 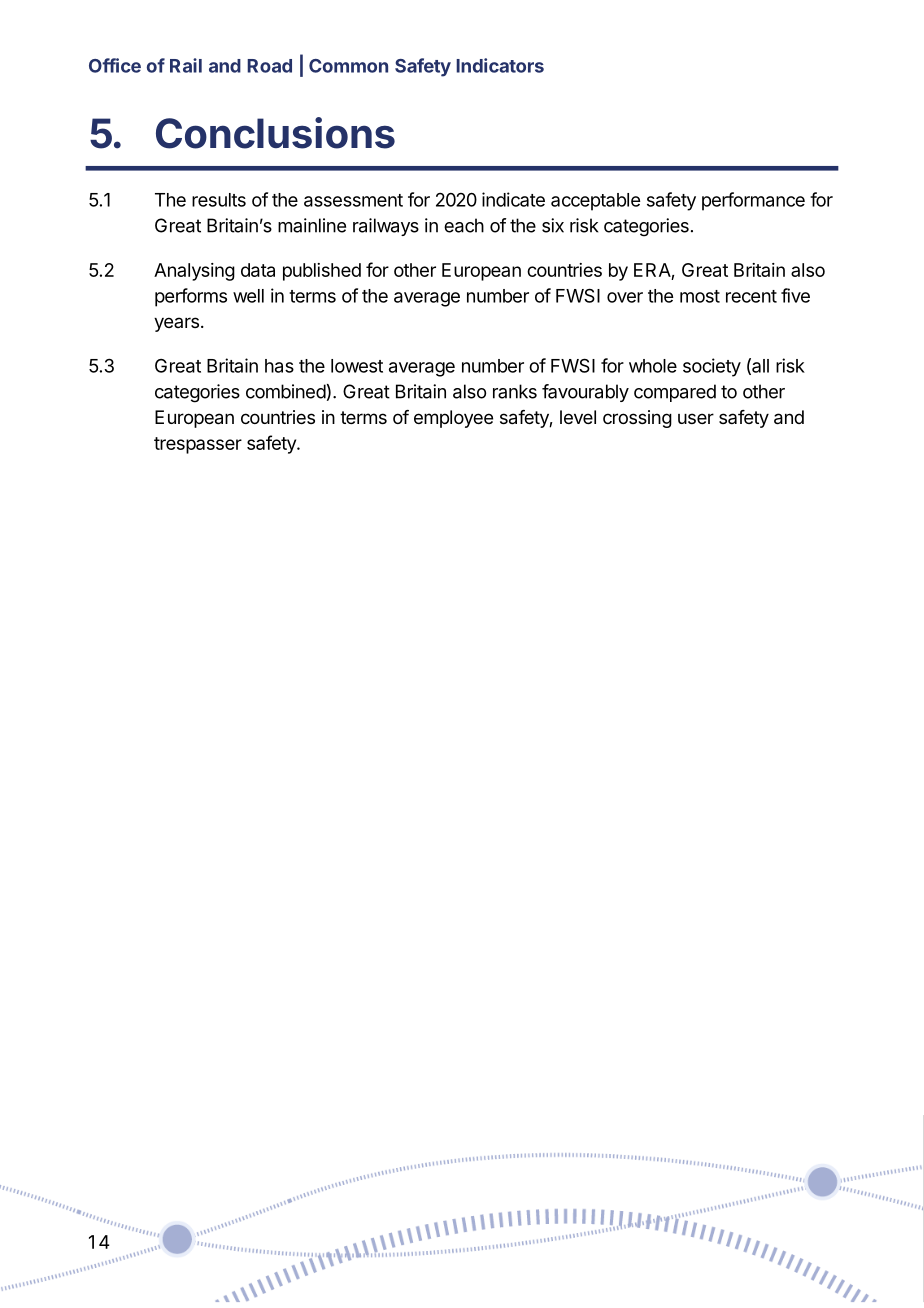 What do you see at coordinates (176, 324) in the screenshot?
I see `years` at bounding box center [176, 324].
